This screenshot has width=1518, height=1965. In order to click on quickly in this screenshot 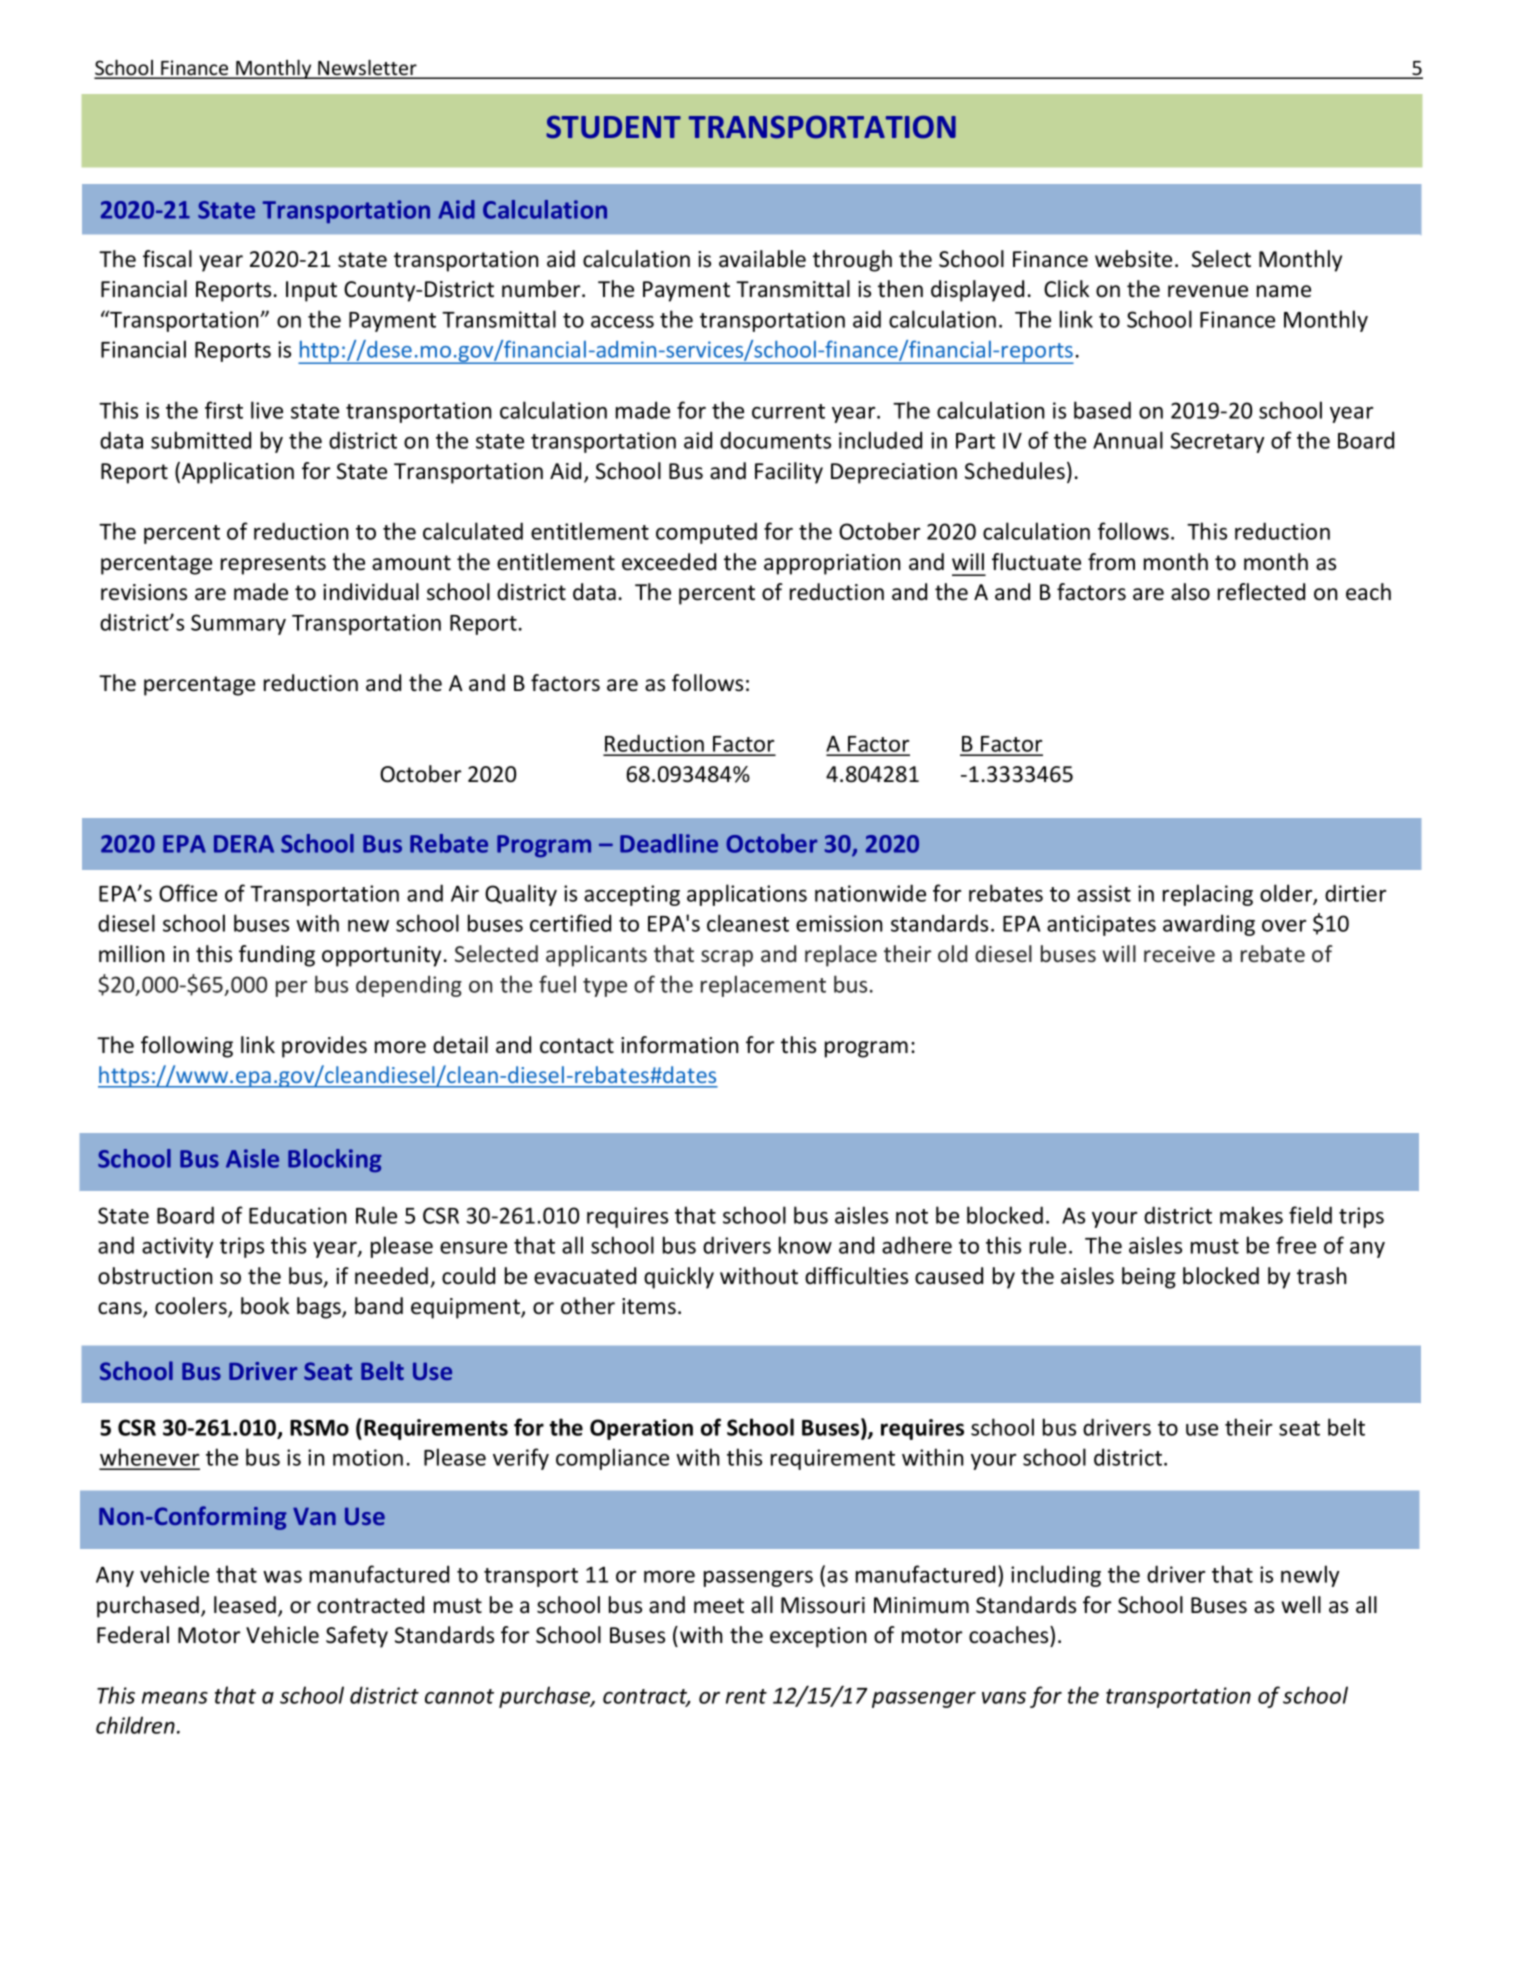, I will do `click(679, 1278)`.
